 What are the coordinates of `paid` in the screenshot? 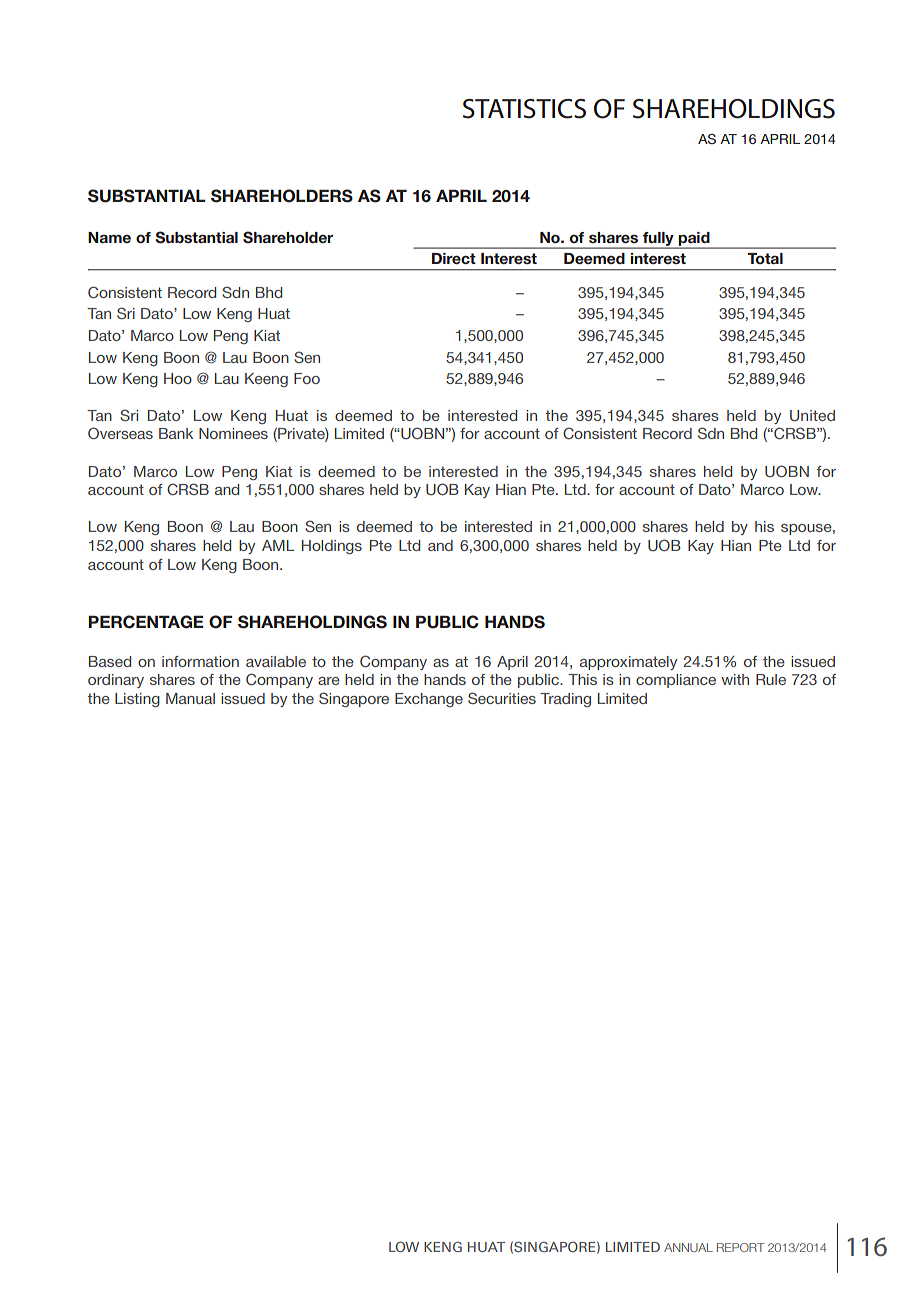 It's located at (694, 240).
